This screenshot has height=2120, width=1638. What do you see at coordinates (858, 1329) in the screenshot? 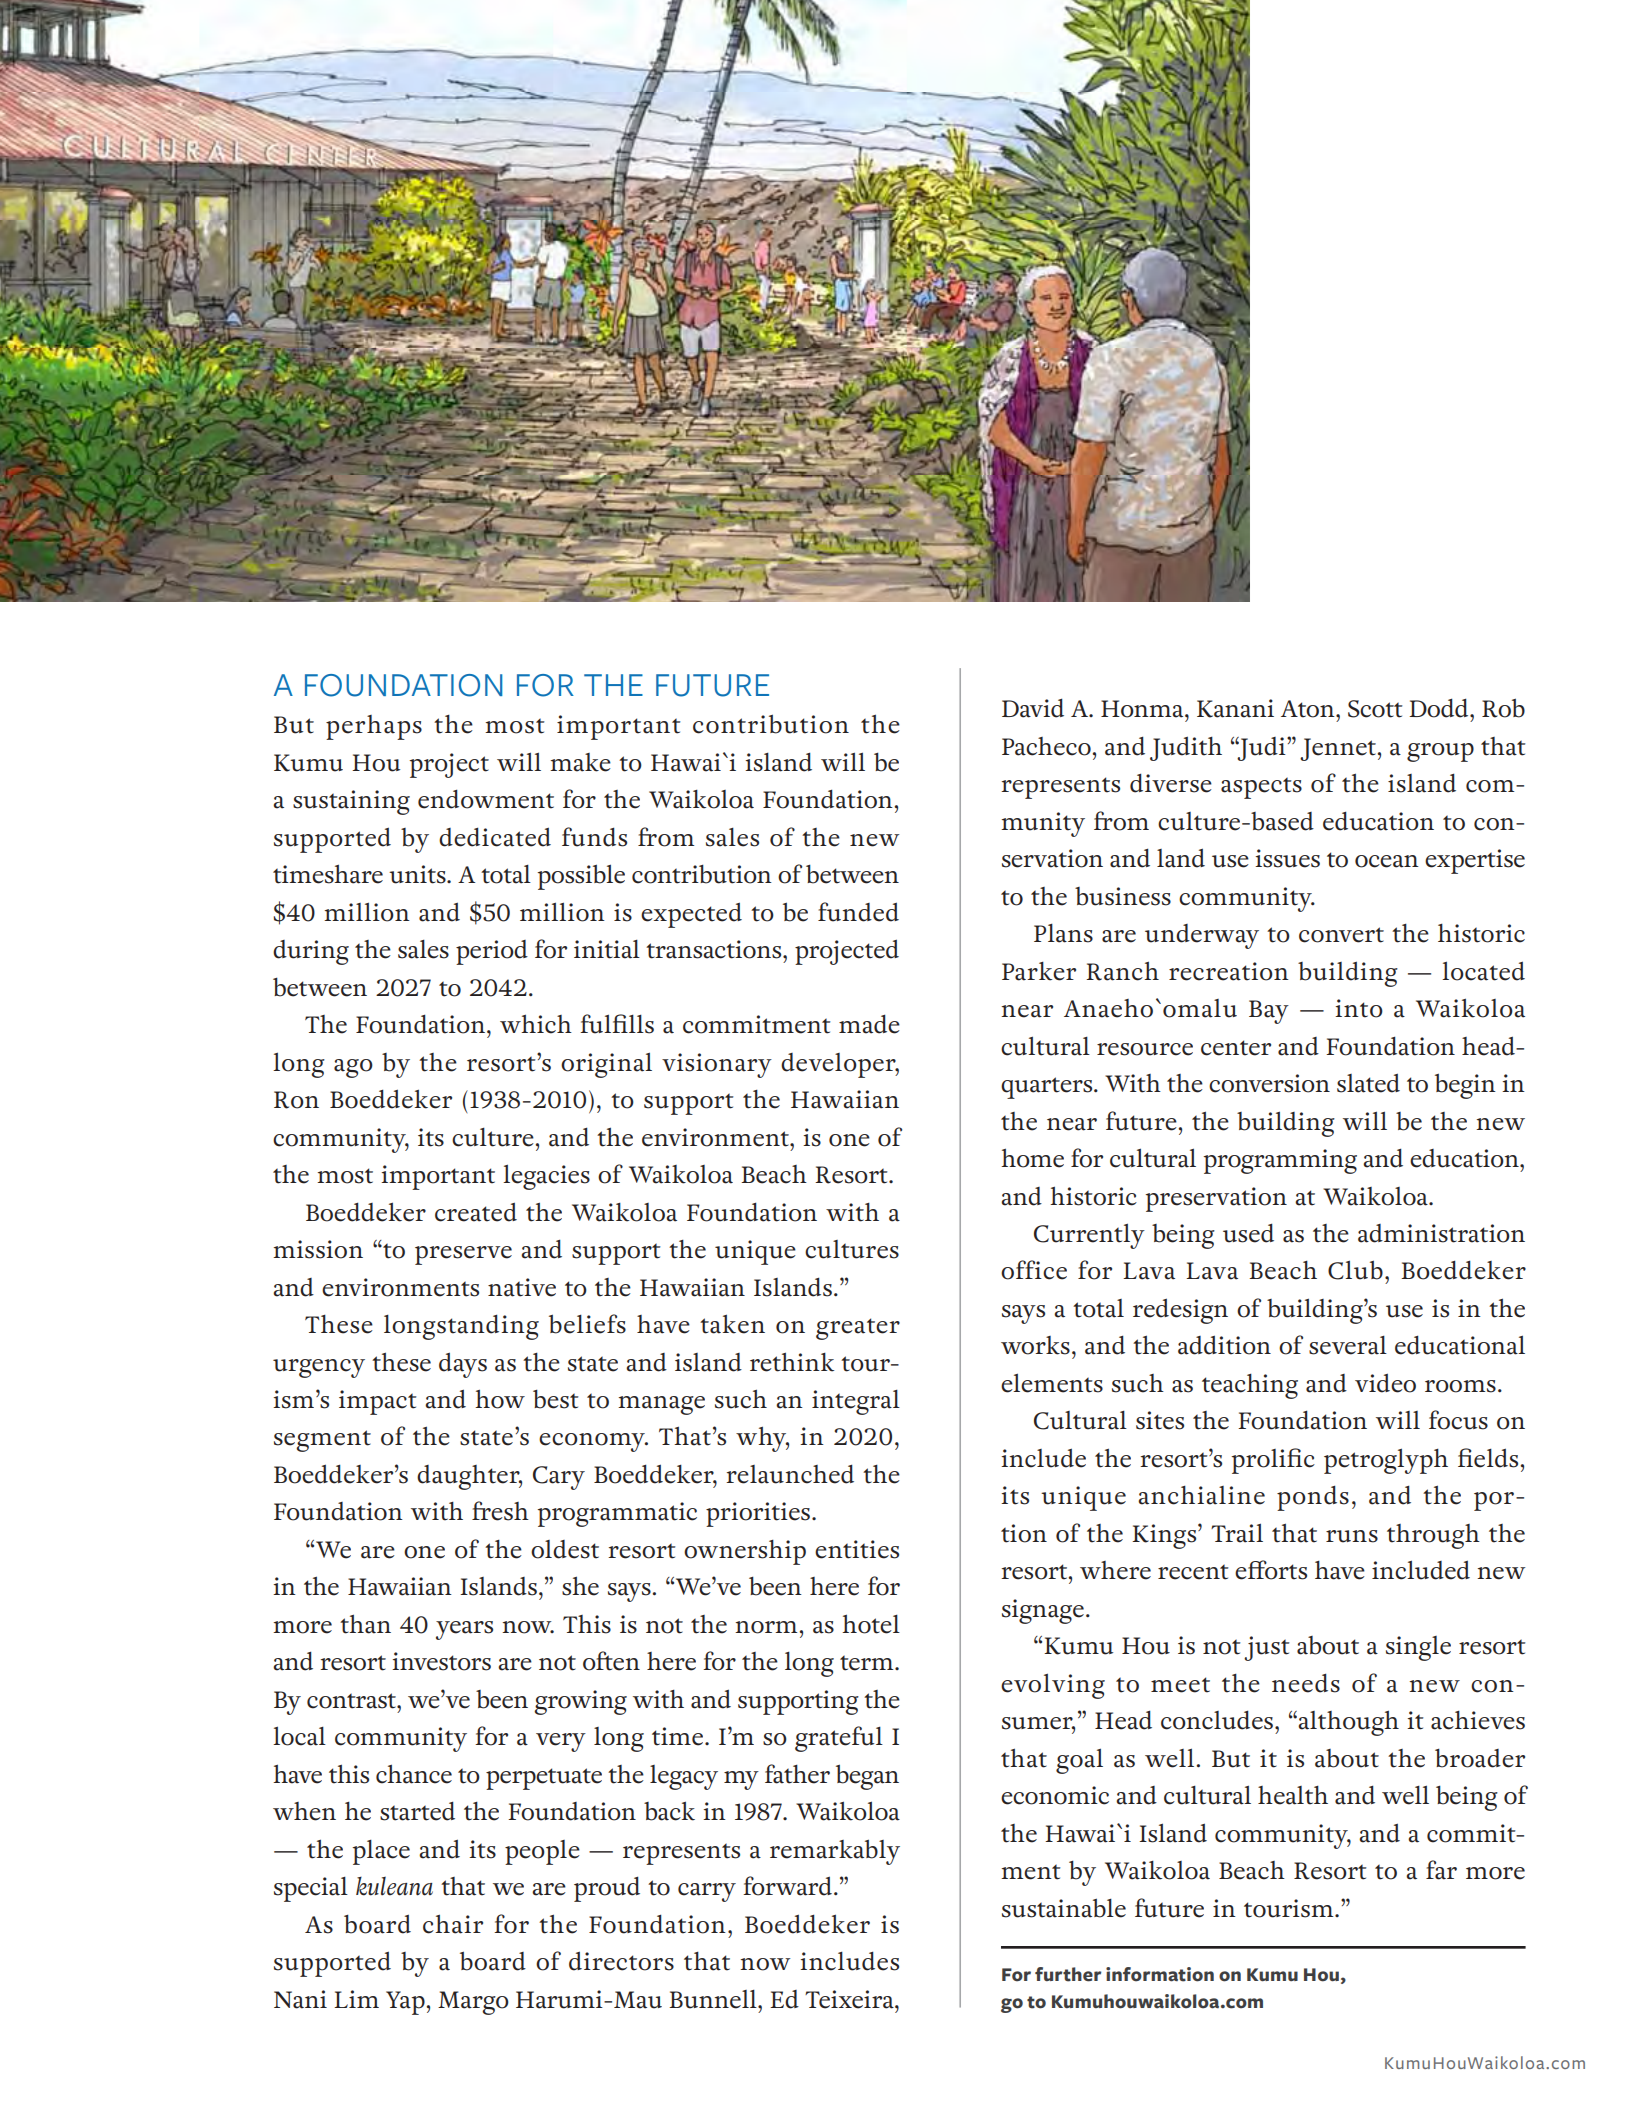
I see `greater` at bounding box center [858, 1329].
